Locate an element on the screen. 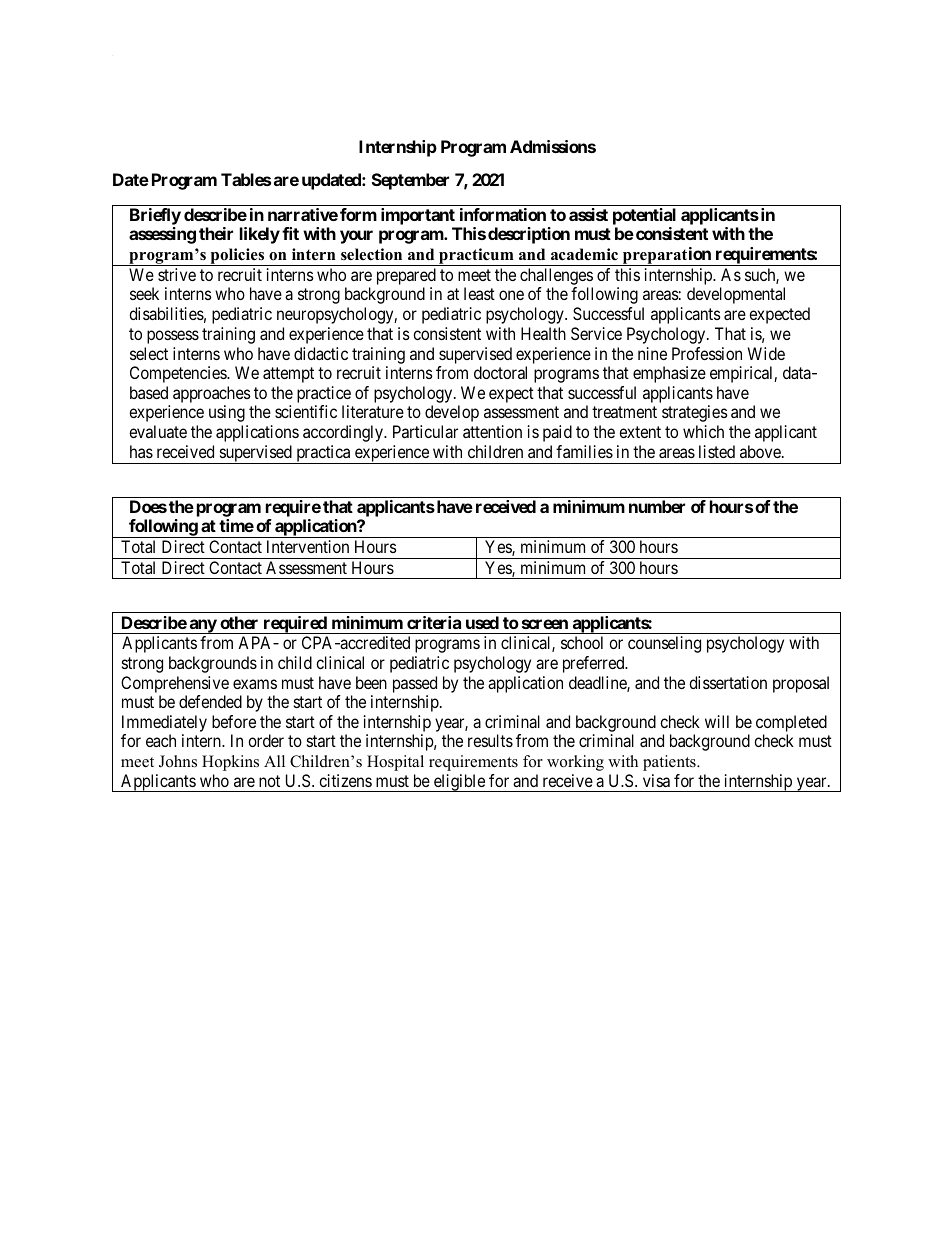 This screenshot has height=1233, width=952. eligible is located at coordinates (459, 783).
